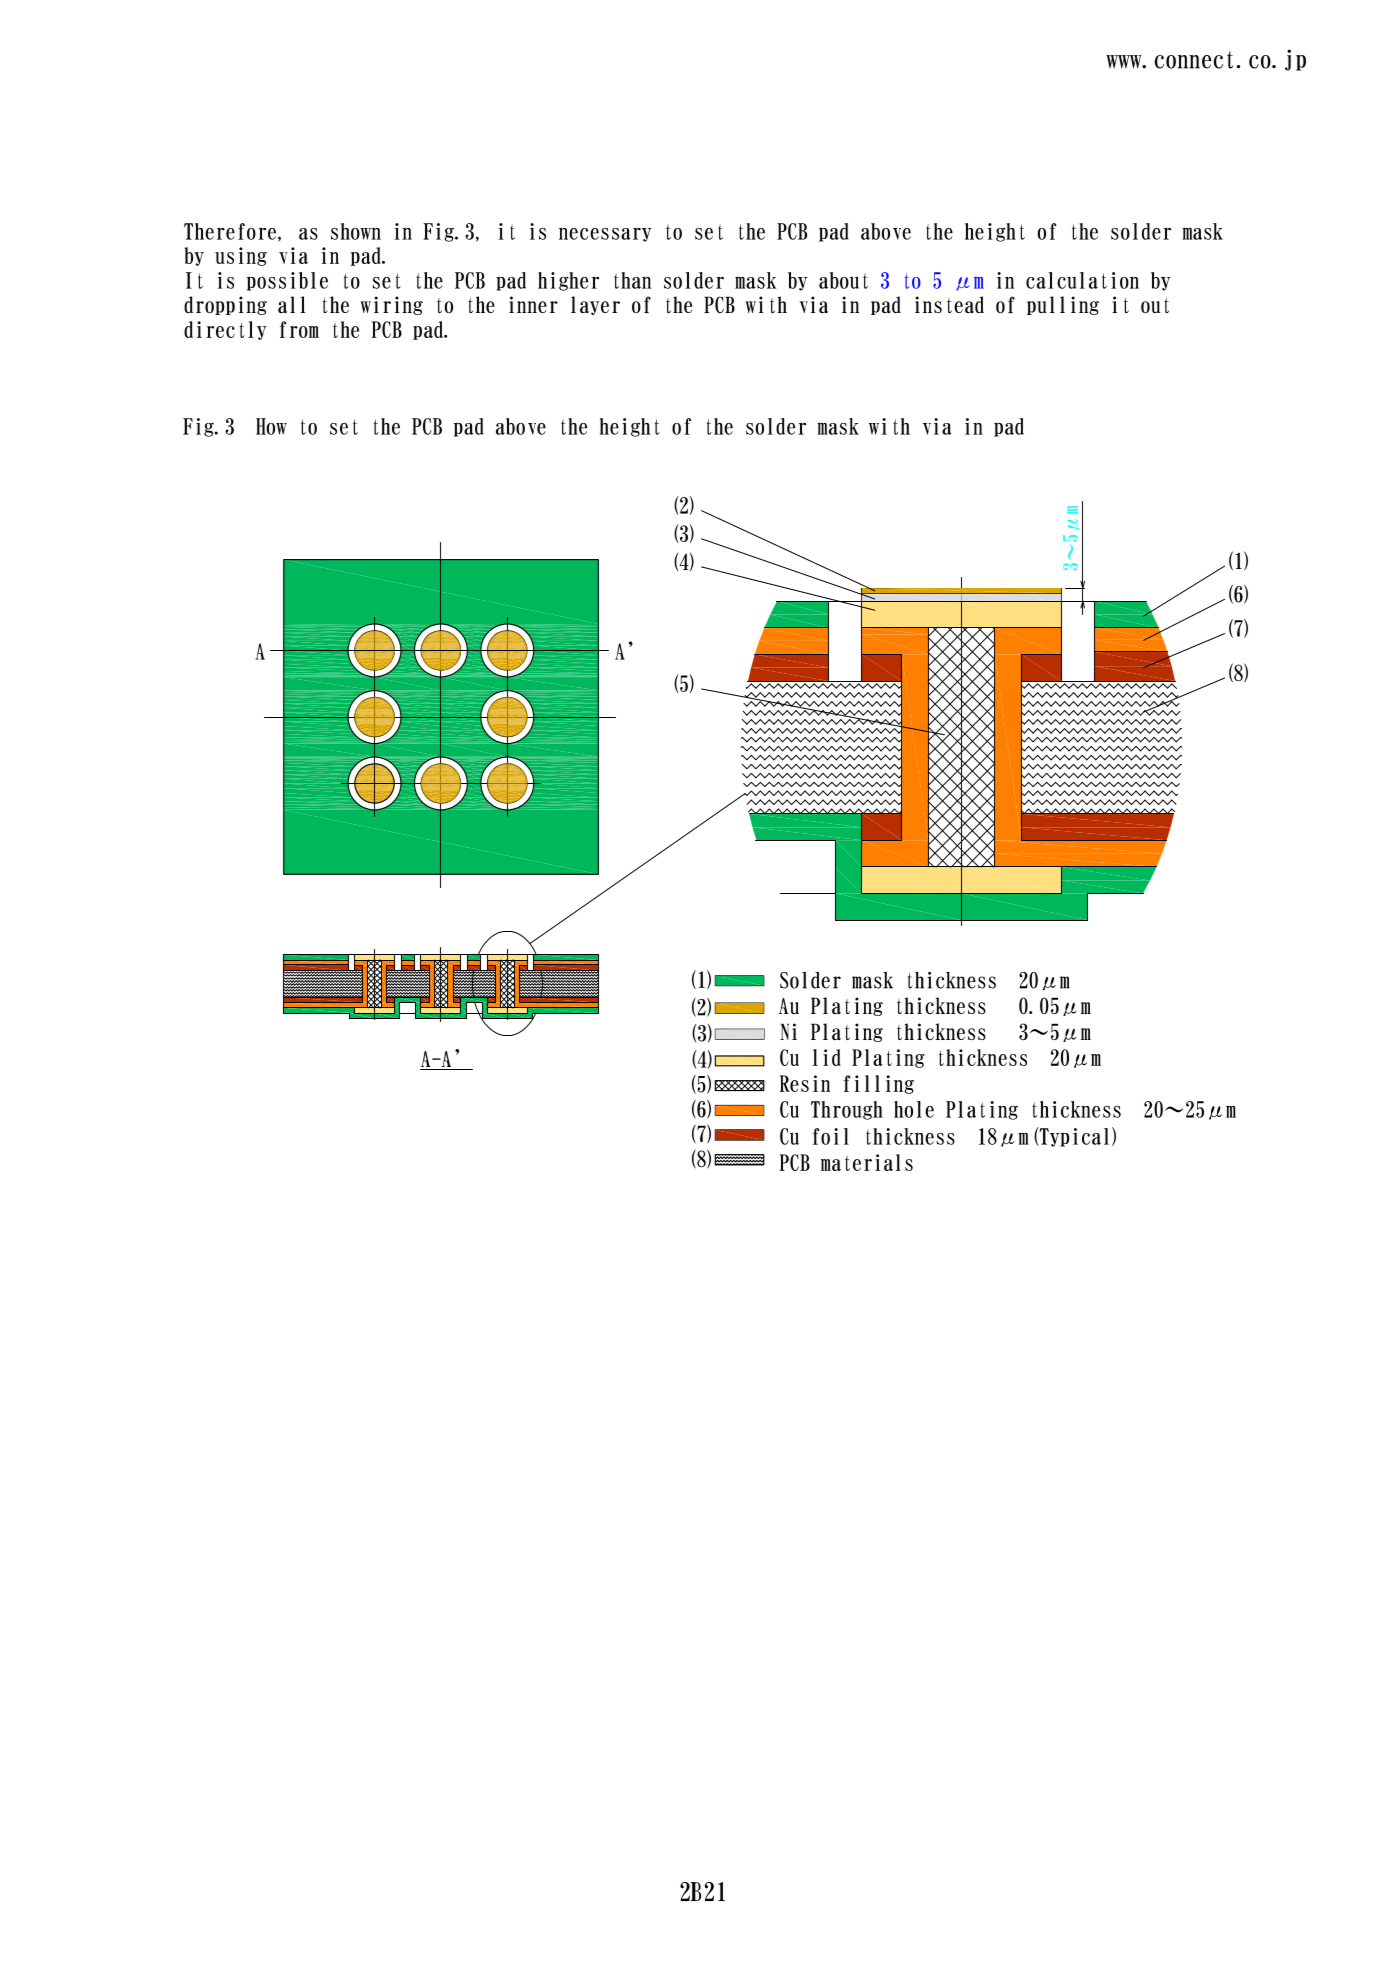  What do you see at coordinates (804, 1083) in the document?
I see `Resin` at bounding box center [804, 1083].
